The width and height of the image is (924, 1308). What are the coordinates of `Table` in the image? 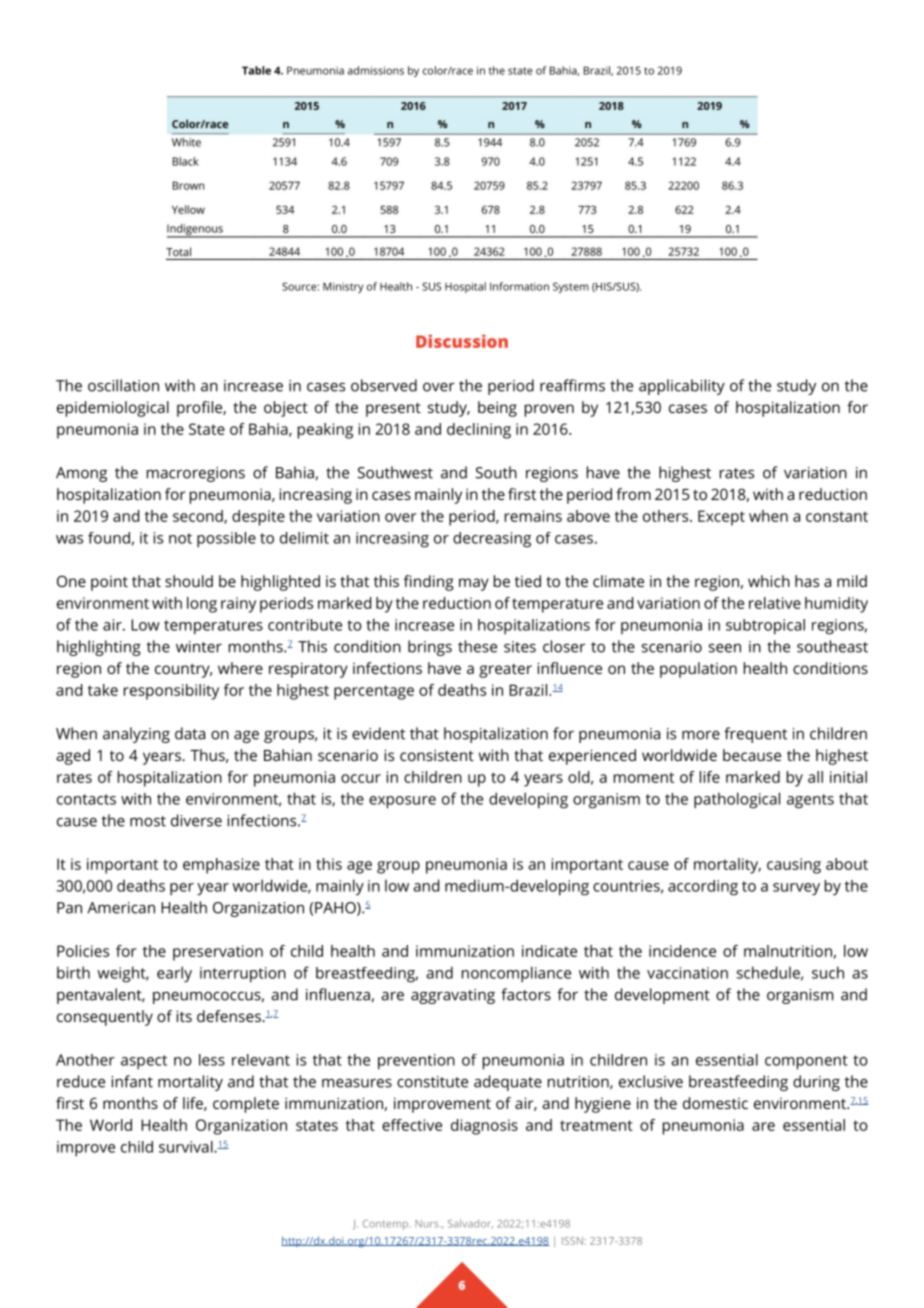 It's located at (256, 70).
